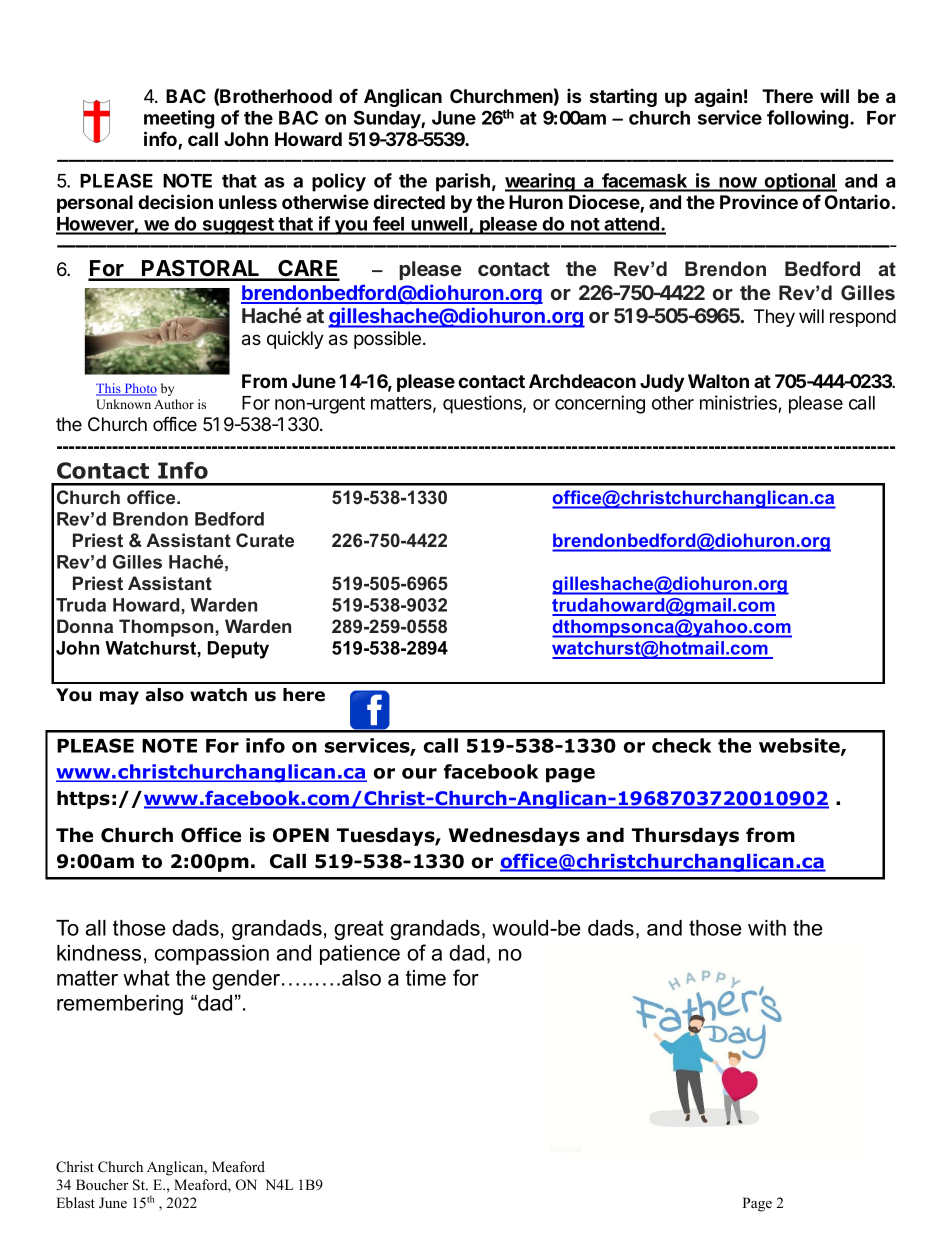  I want to click on Boucher, so click(102, 1184).
